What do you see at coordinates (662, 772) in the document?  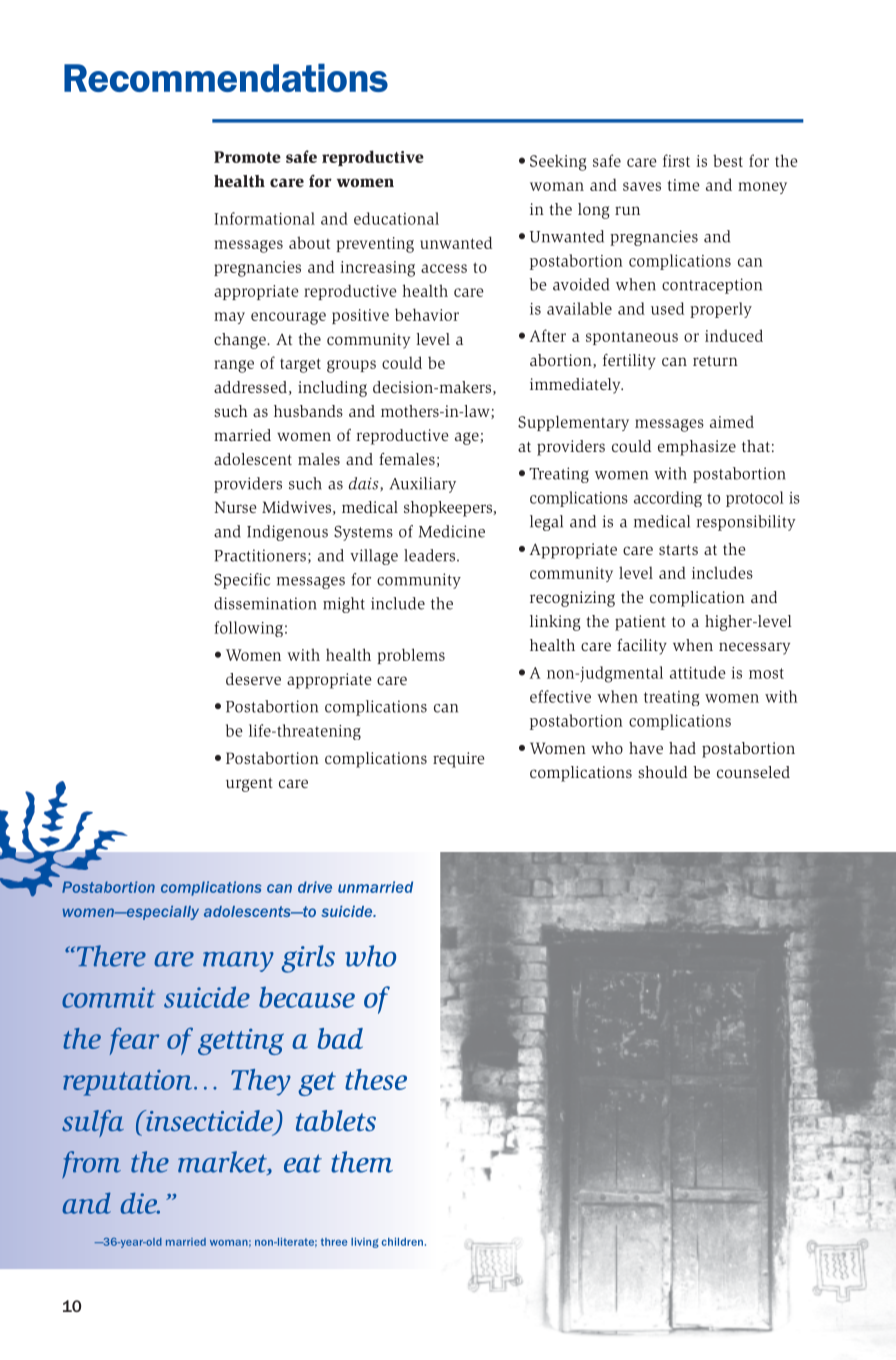 I see `should` at bounding box center [662, 772].
